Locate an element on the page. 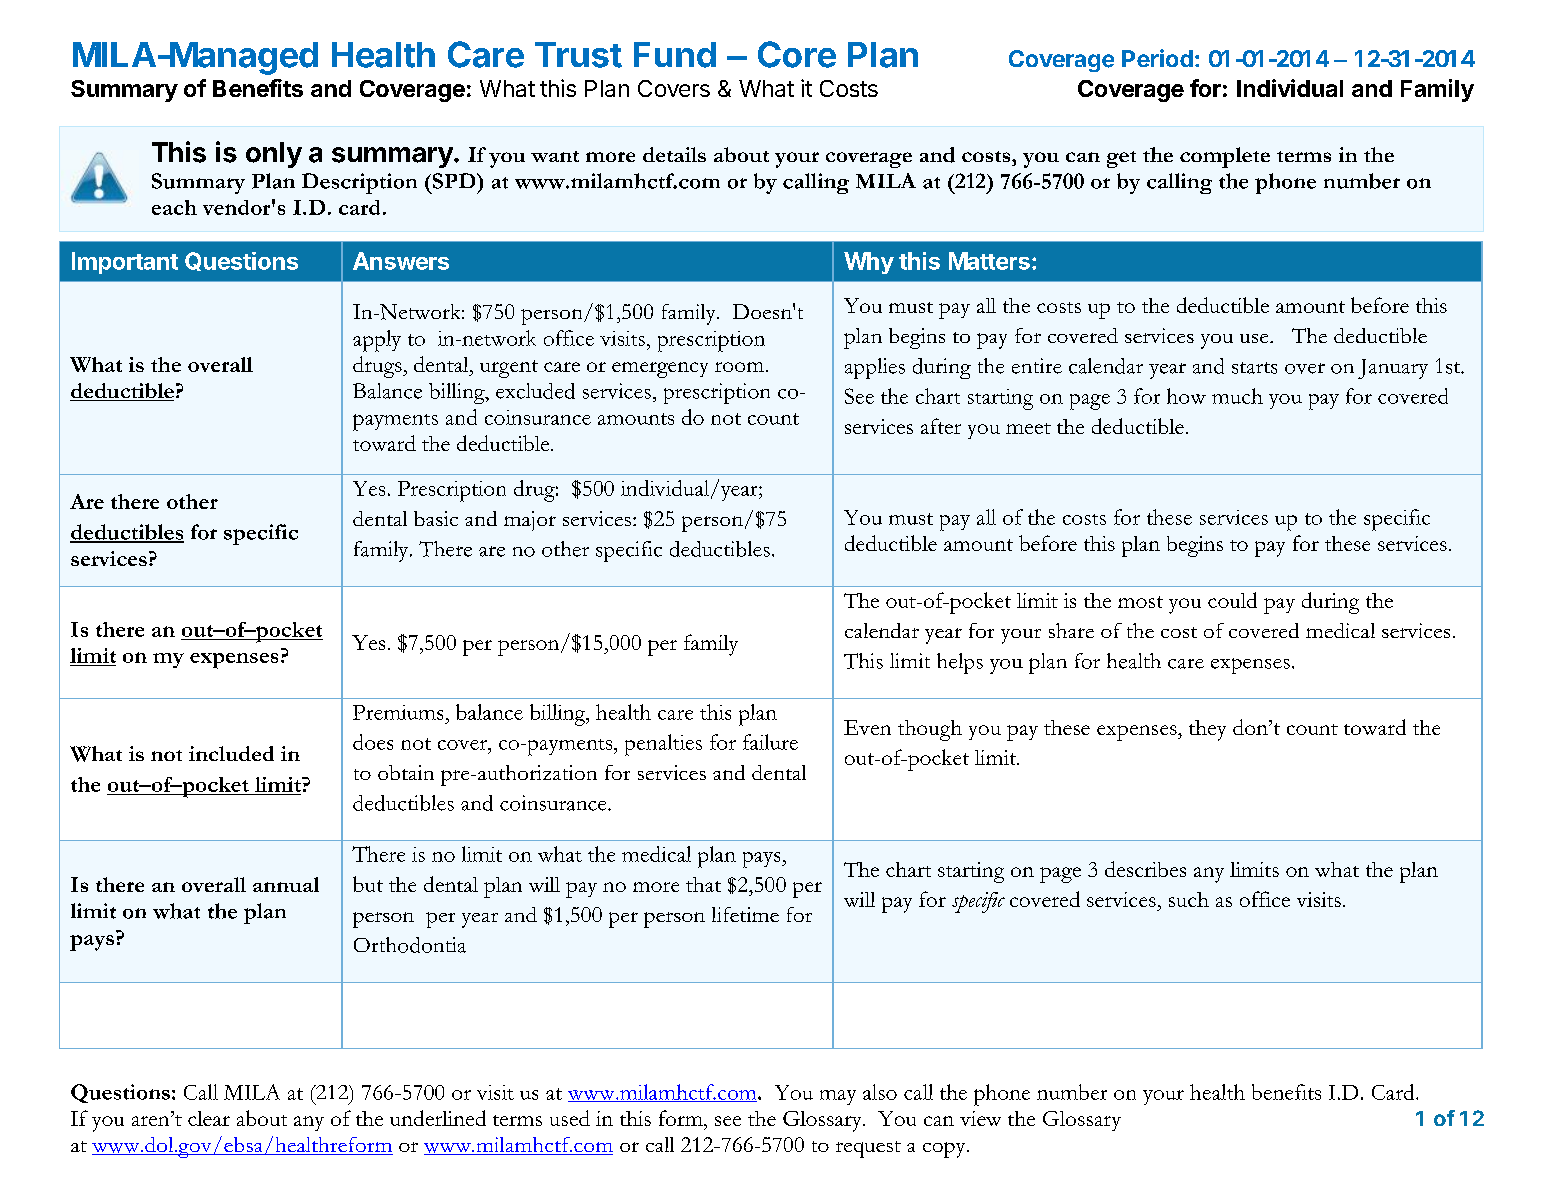 The width and height of the image is (1543, 1193). could is located at coordinates (1232, 600).
